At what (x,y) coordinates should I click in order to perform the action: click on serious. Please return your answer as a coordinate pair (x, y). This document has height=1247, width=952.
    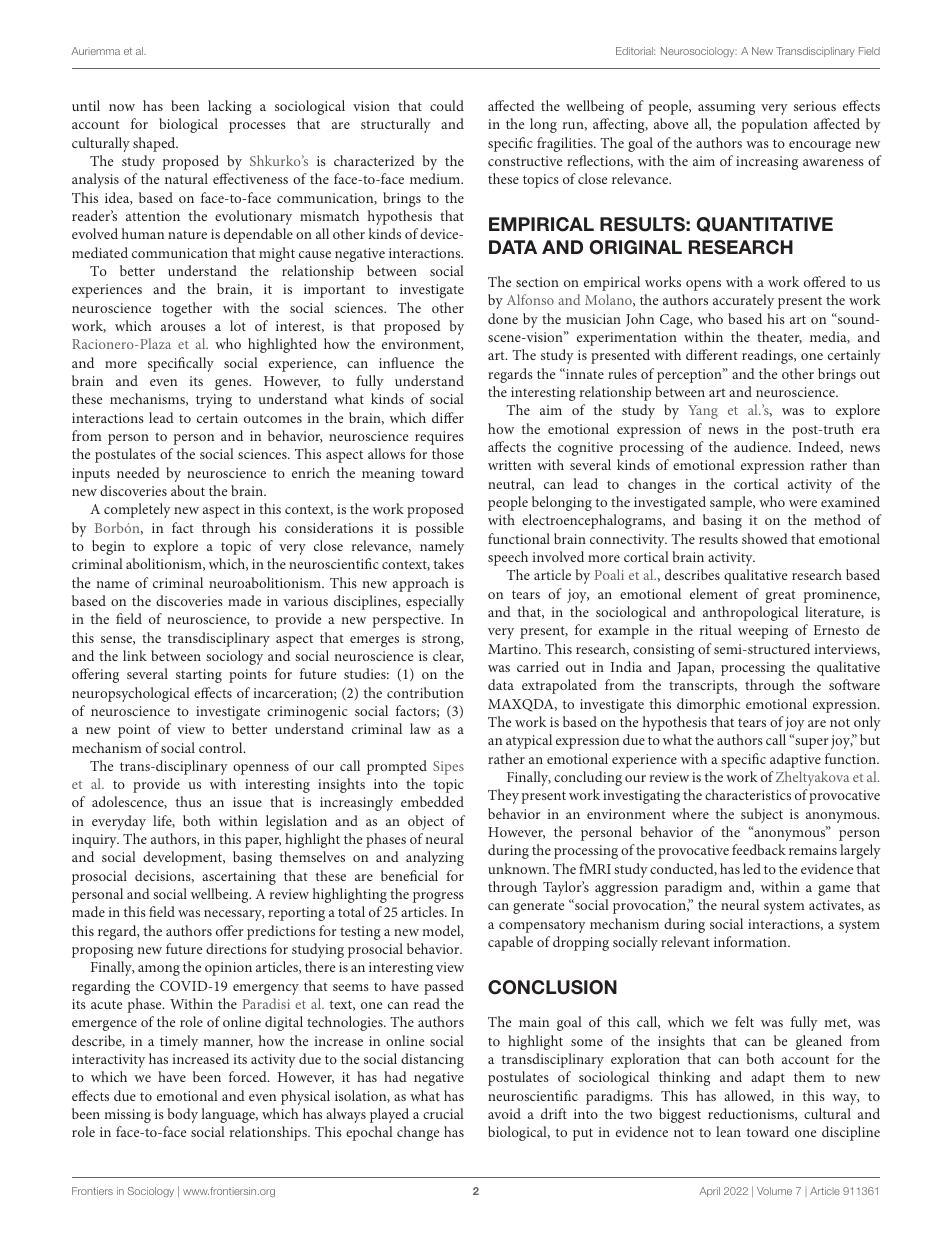
    Looking at the image, I should click on (815, 106).
